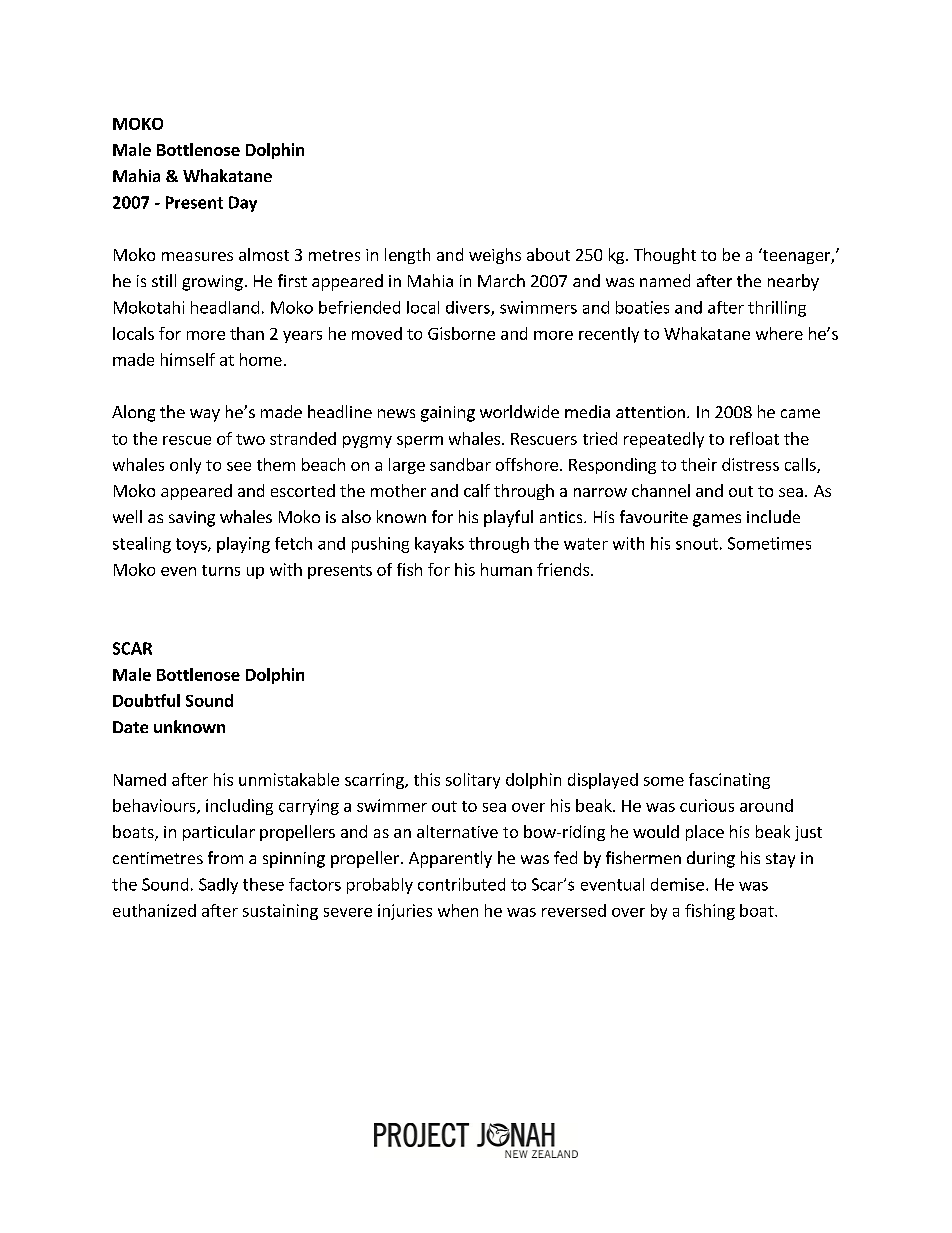 Image resolution: width=952 pixels, height=1233 pixels. What do you see at coordinates (495, 256) in the page?
I see `weighs` at bounding box center [495, 256].
